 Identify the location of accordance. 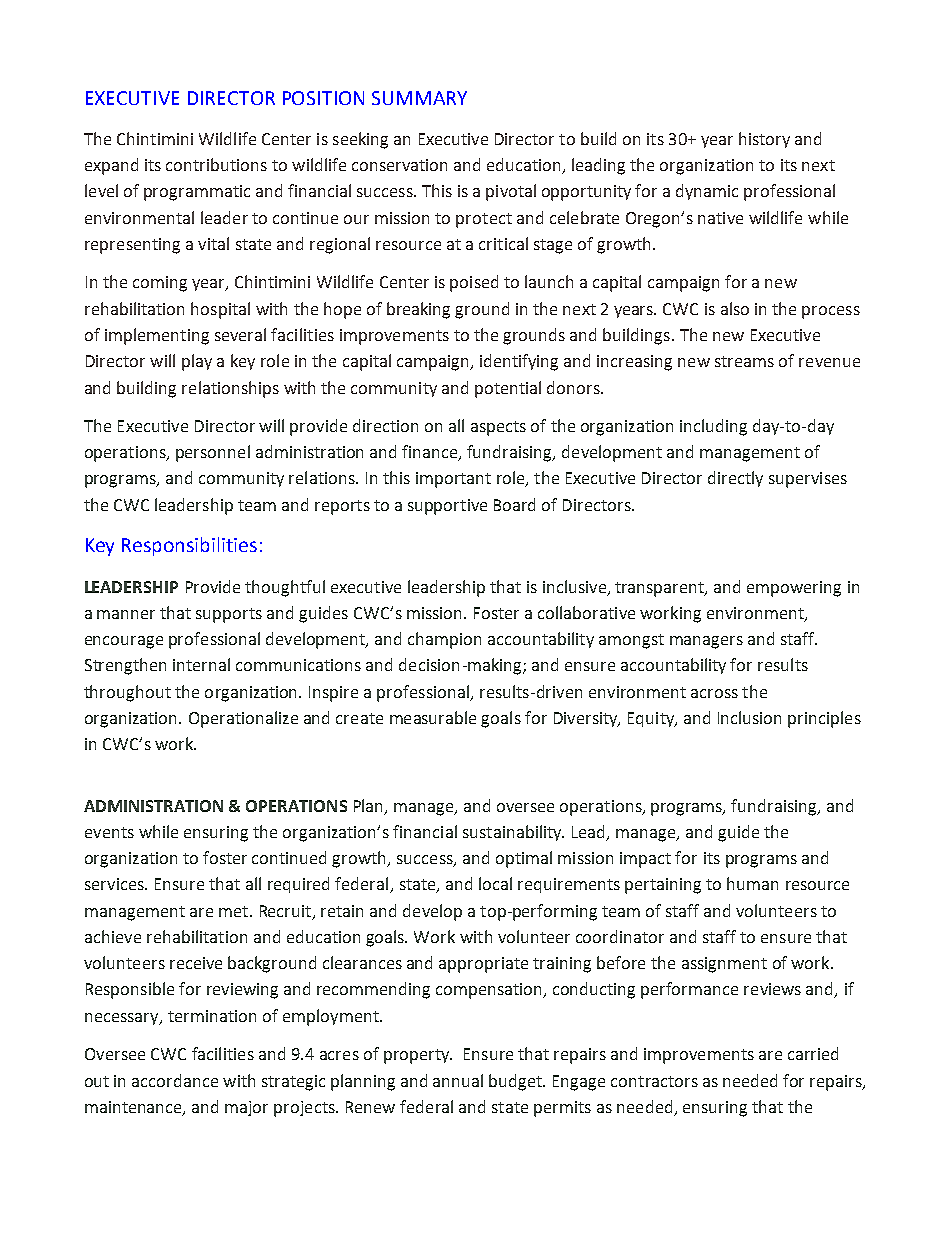
(175, 1080).
